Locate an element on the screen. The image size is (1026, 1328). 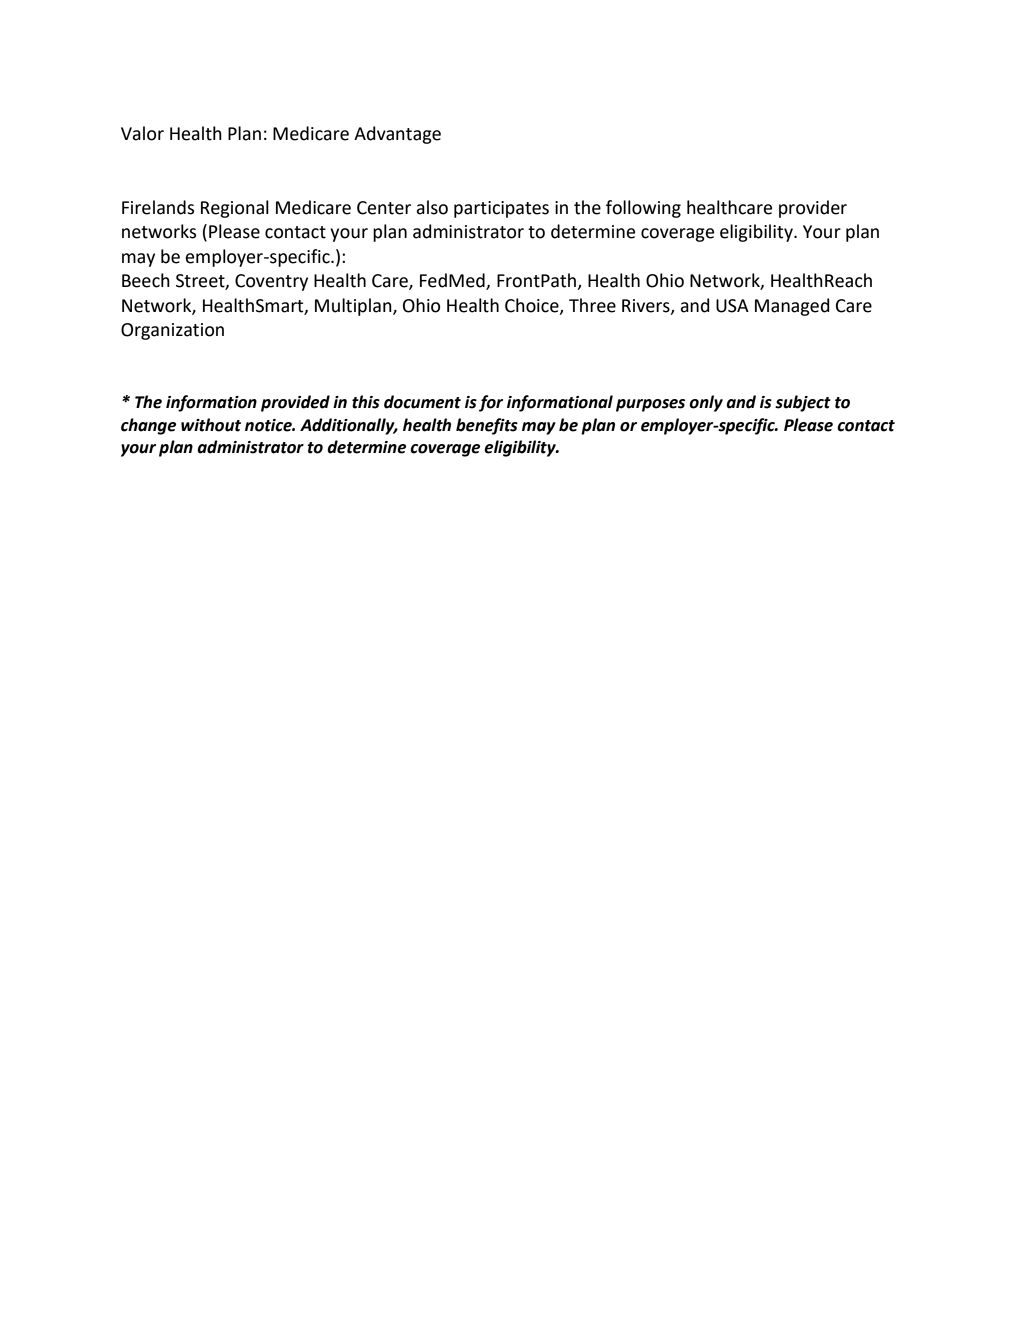
provided is located at coordinates (295, 403).
